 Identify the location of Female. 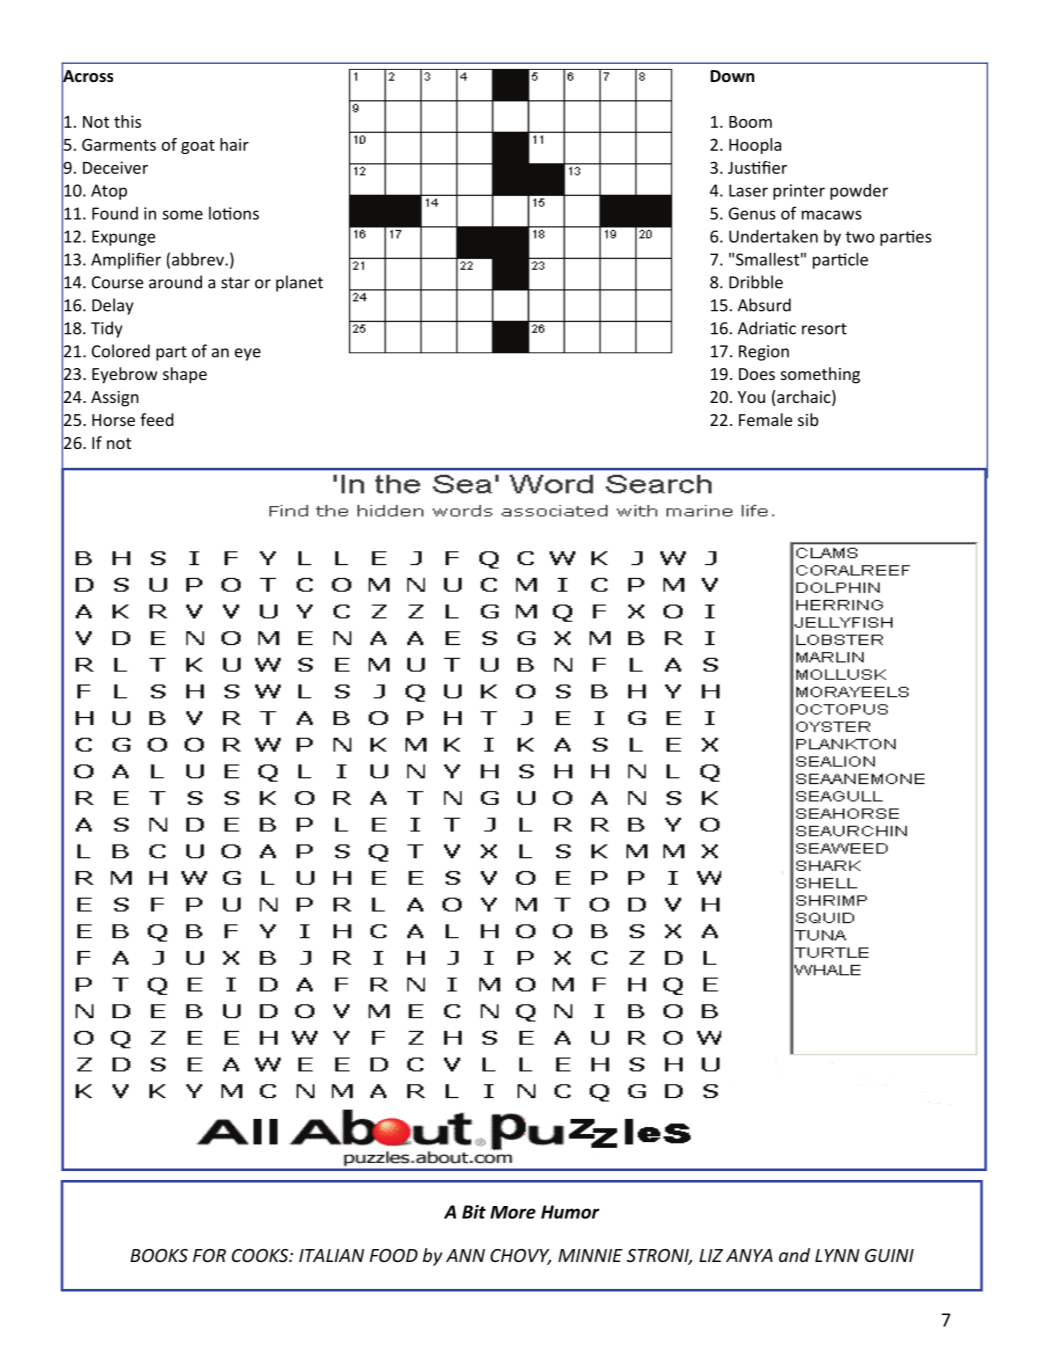
(765, 419).
